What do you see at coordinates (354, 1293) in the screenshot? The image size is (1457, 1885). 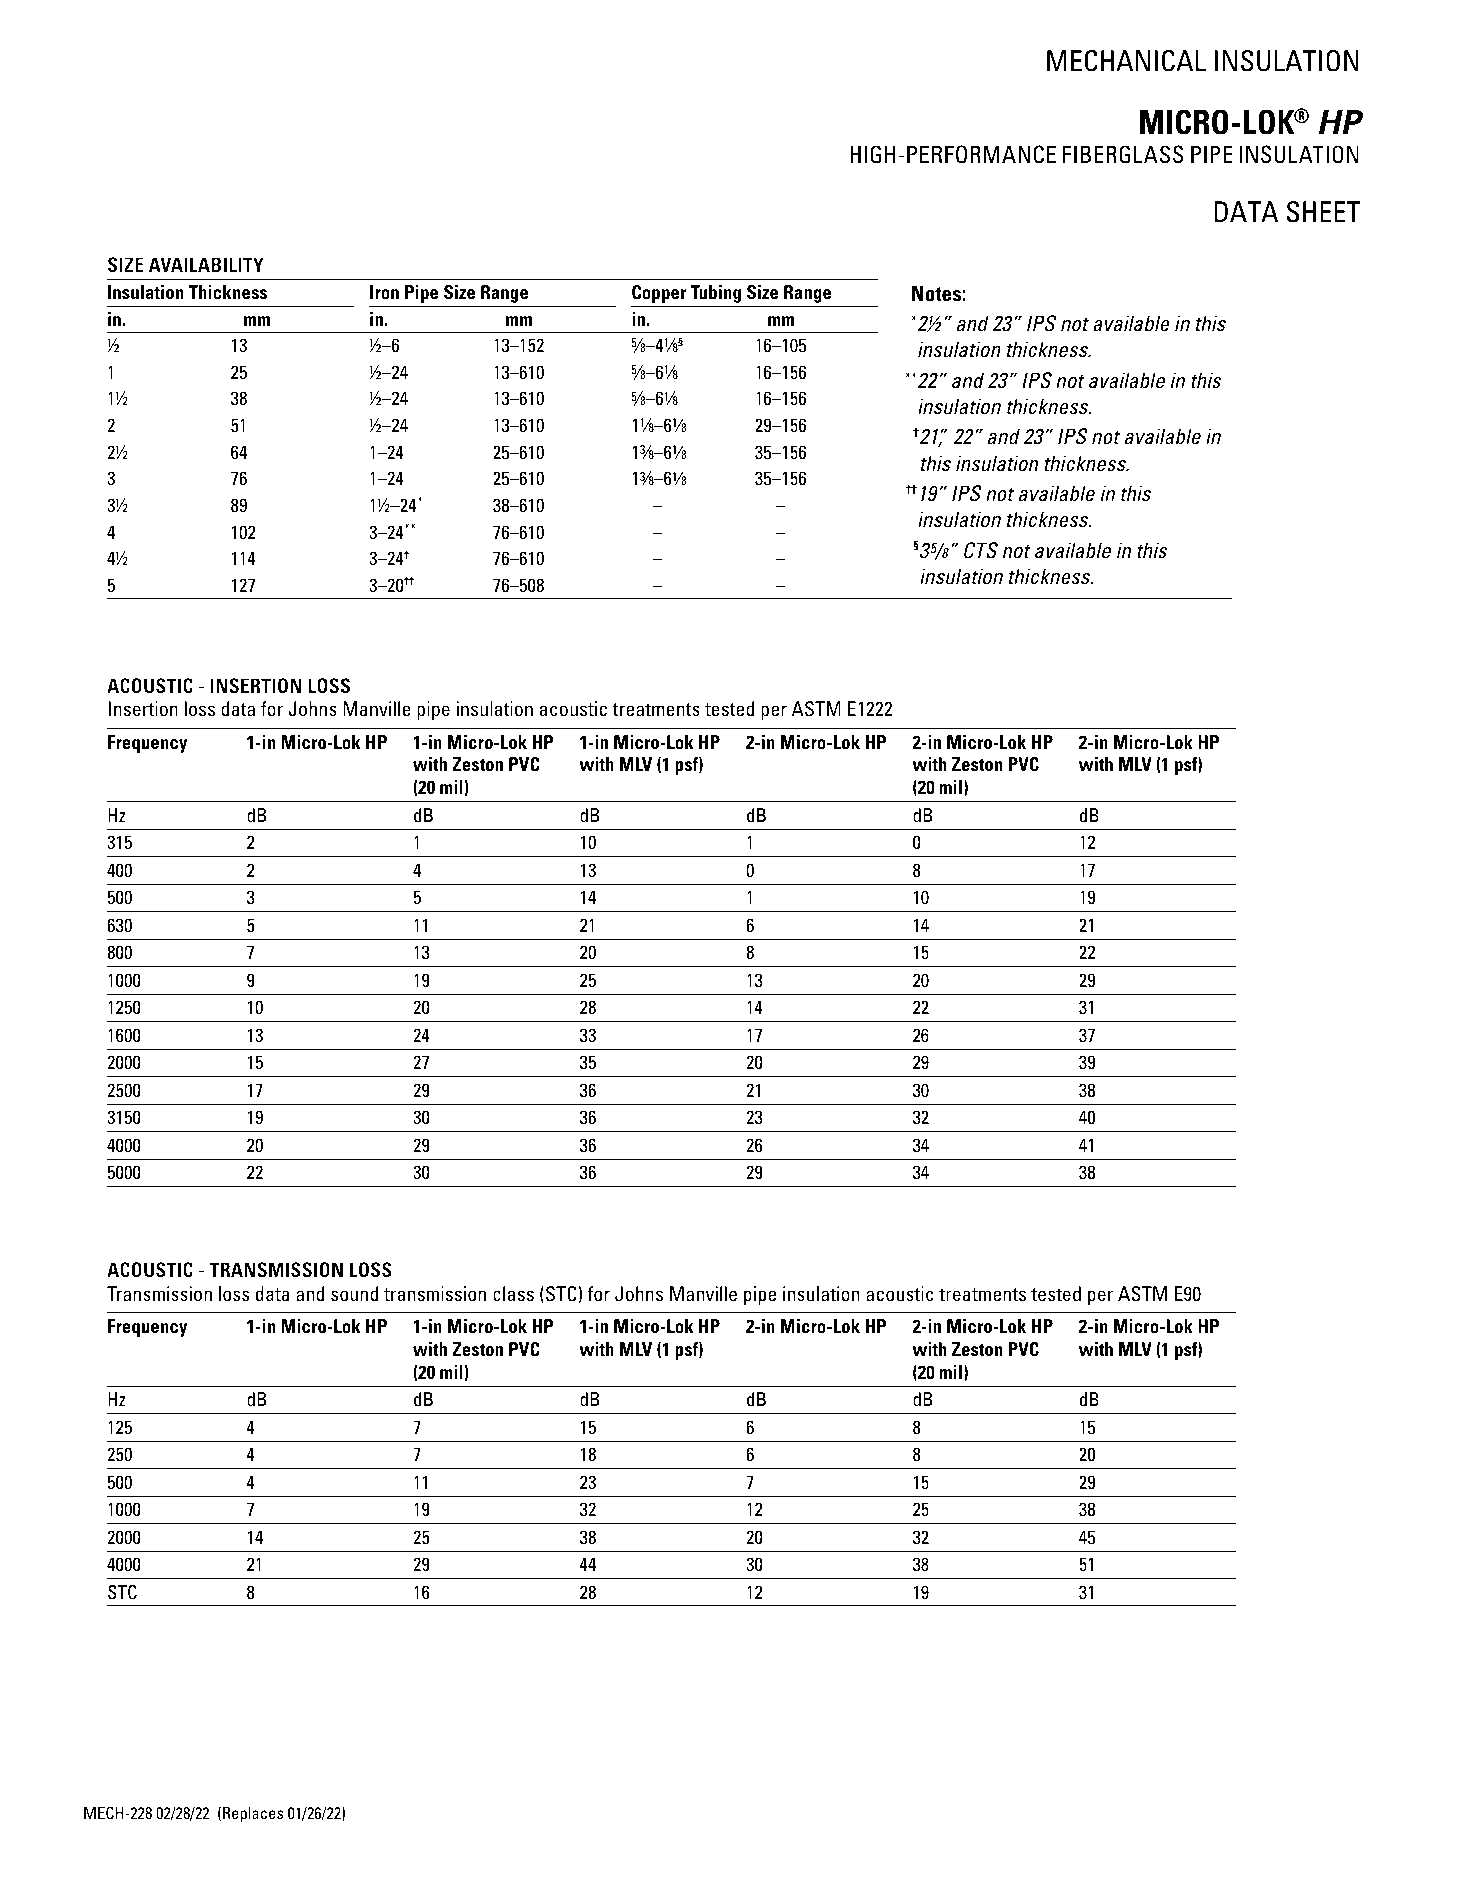 I see `sound` at bounding box center [354, 1293].
